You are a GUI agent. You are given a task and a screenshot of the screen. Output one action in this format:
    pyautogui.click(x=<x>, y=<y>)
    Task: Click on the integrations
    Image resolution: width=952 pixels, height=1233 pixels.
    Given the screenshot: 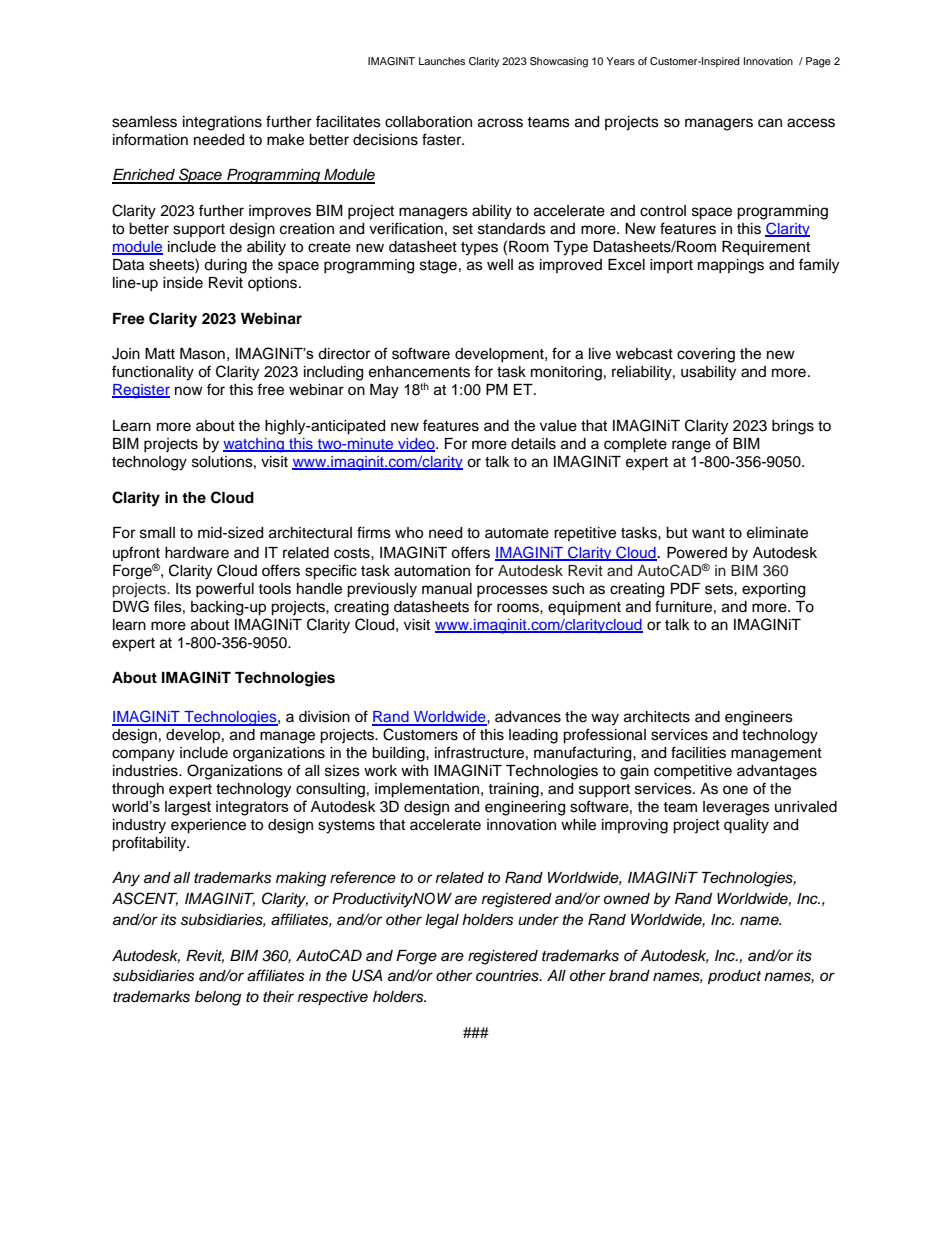 What is the action you would take?
    pyautogui.click(x=222, y=123)
